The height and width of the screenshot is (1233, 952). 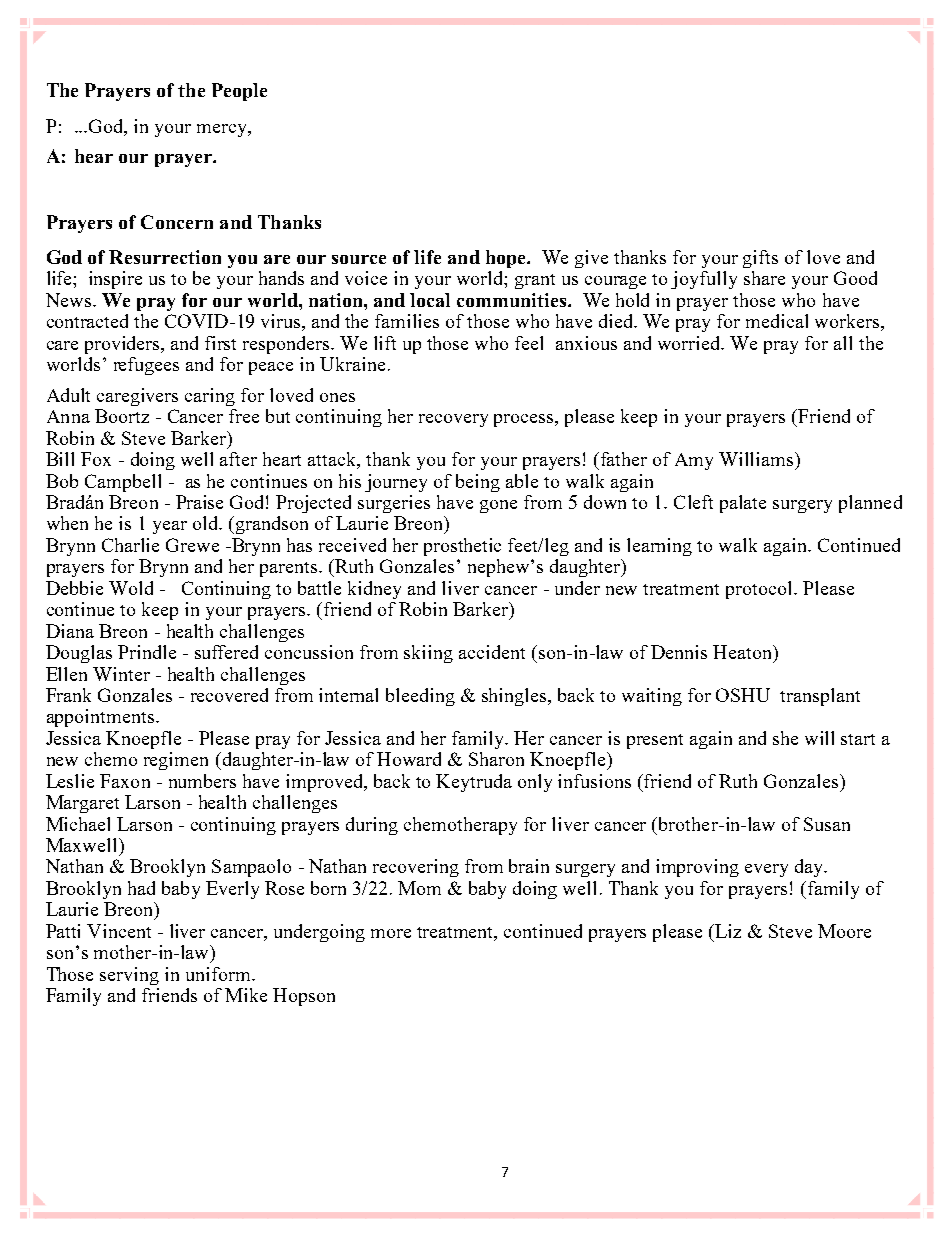 I want to click on People, so click(x=239, y=92).
